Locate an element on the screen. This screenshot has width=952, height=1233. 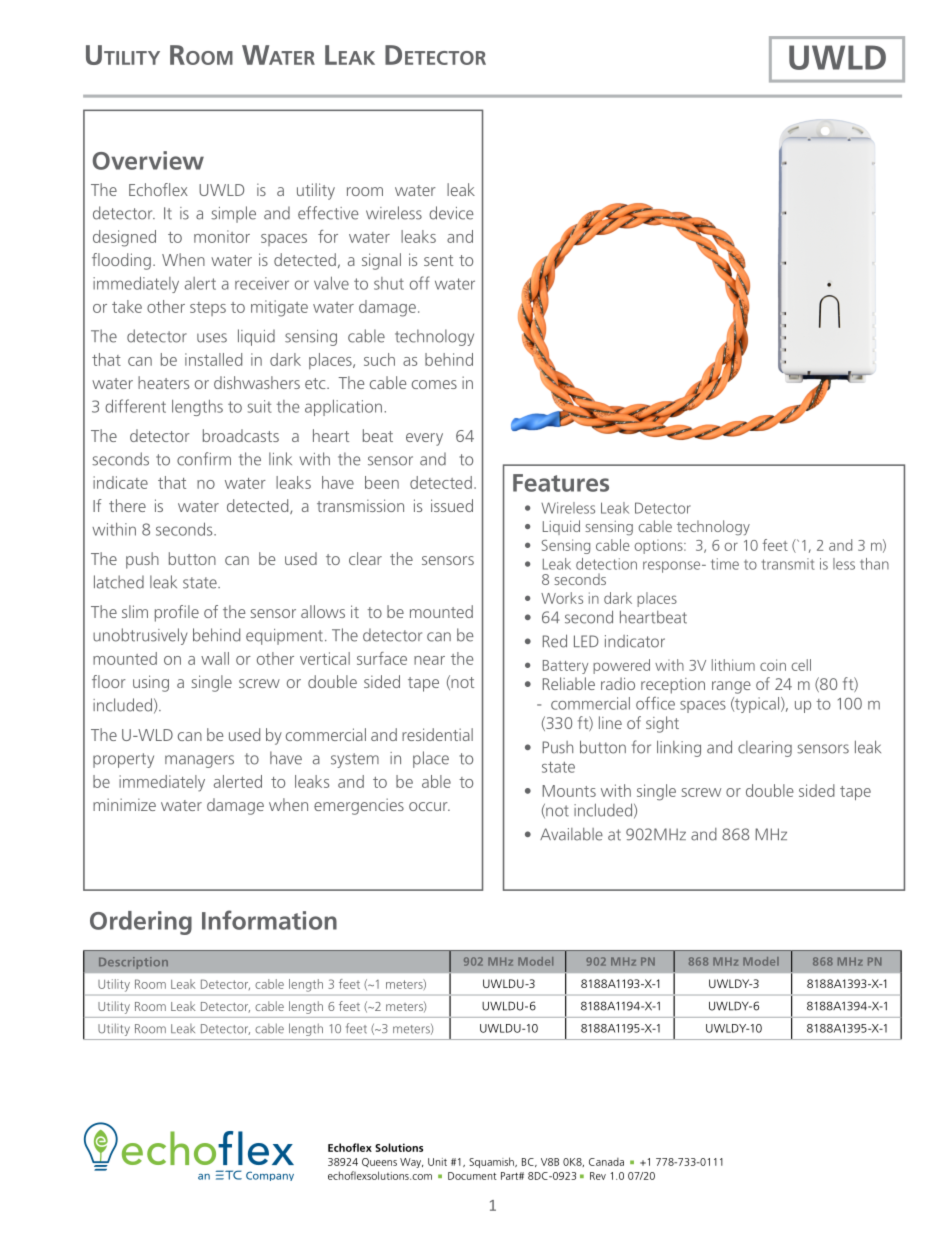
Ordering is located at coordinates (141, 923).
